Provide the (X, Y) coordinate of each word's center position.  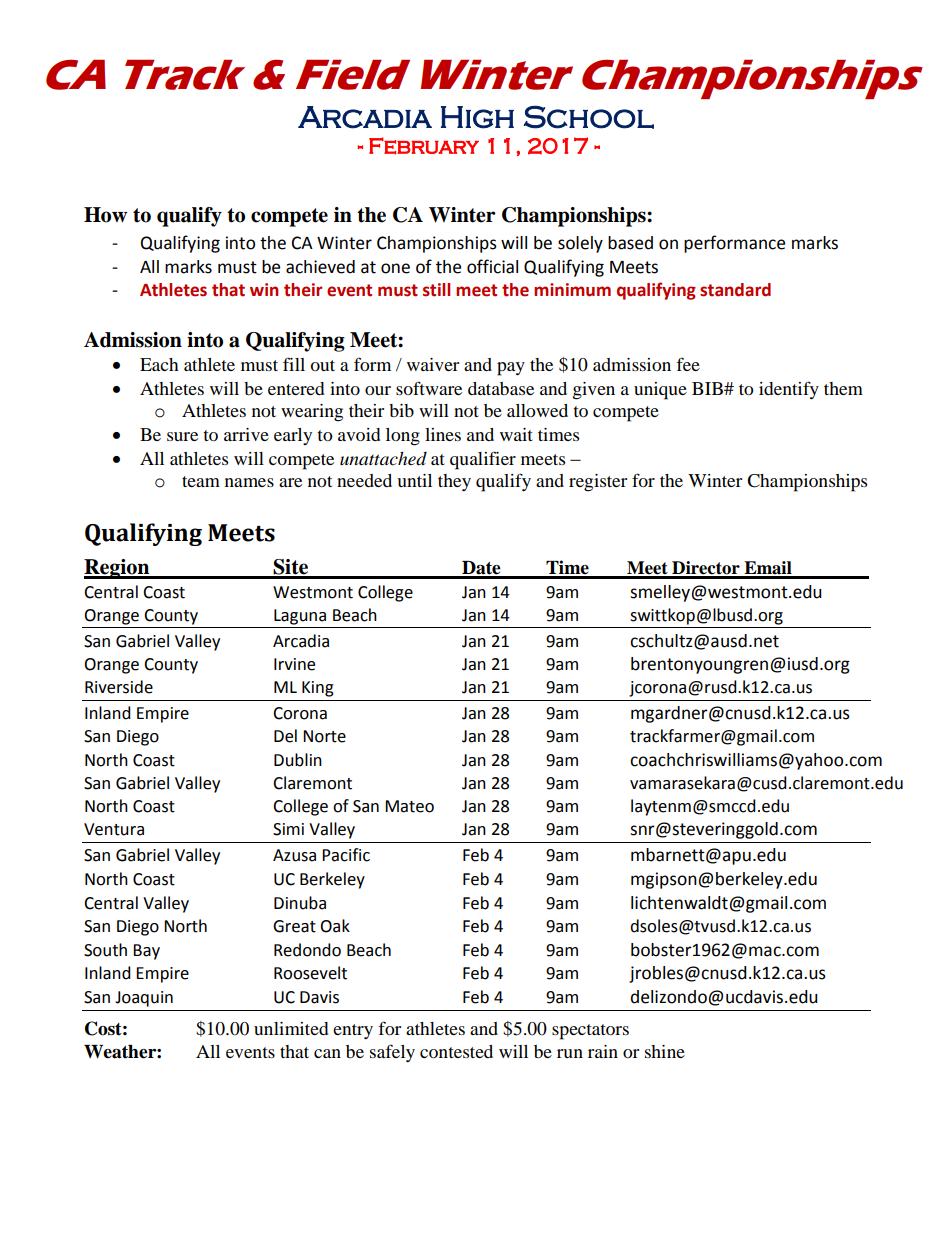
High (477, 117)
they (454, 482)
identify (789, 390)
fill (294, 364)
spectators (590, 1032)
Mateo (409, 806)
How (105, 215)
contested (456, 1051)
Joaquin (144, 999)
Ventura (114, 829)
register (598, 483)
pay (511, 369)
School (589, 117)
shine (665, 1051)
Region (118, 569)
